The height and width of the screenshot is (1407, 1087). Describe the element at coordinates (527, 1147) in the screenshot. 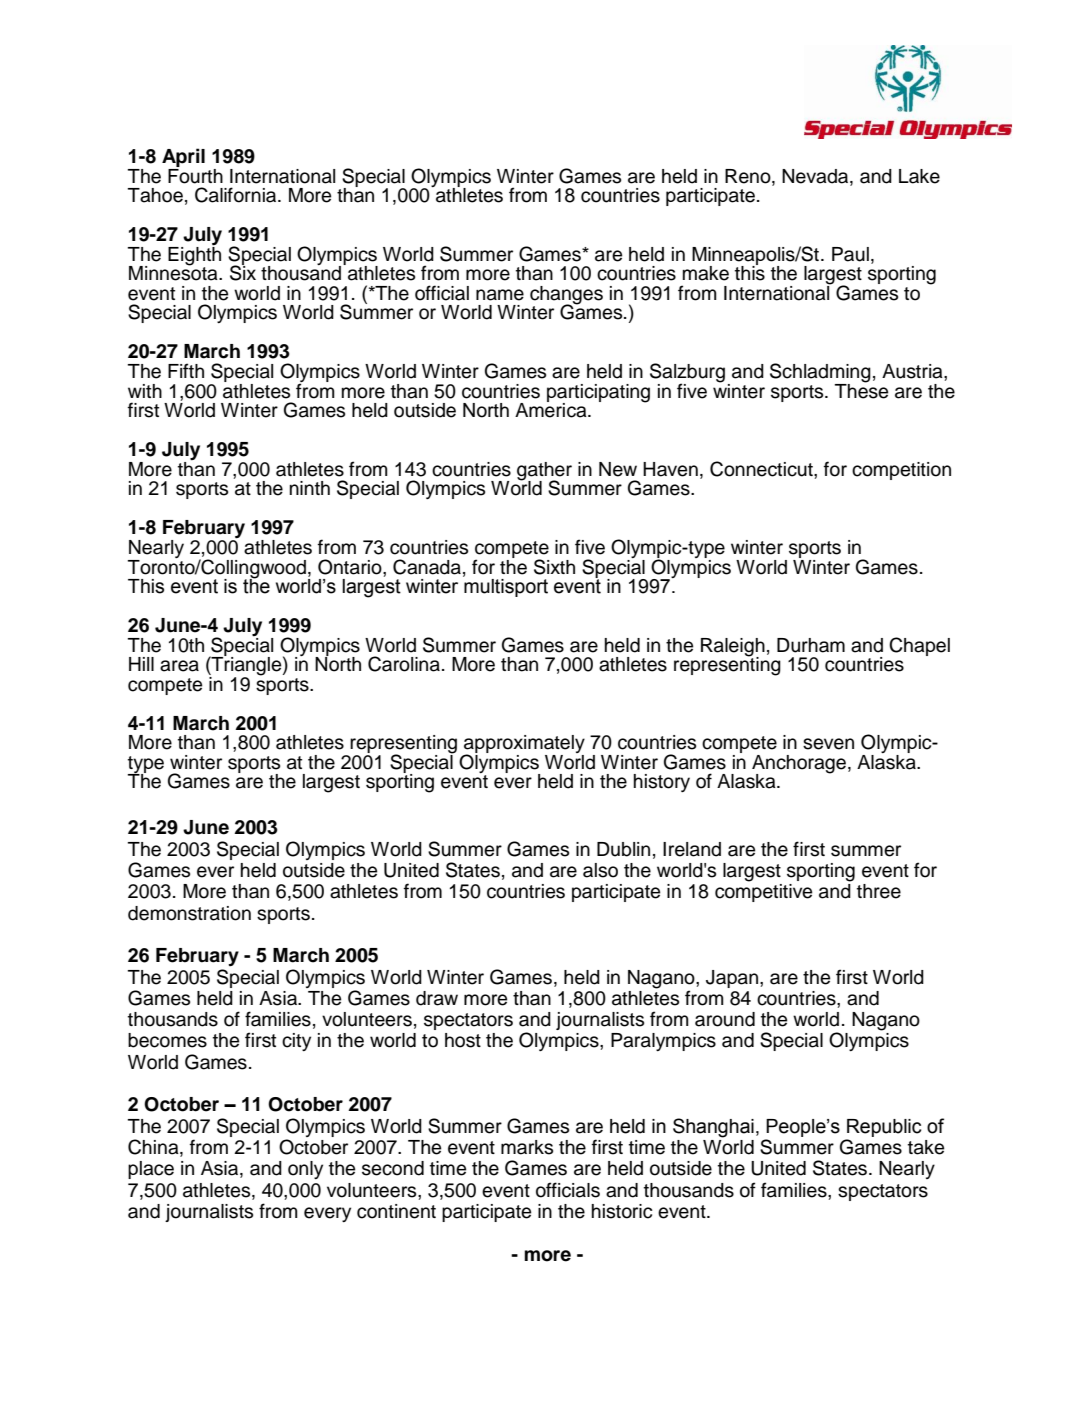

I see `marks` at that location.
